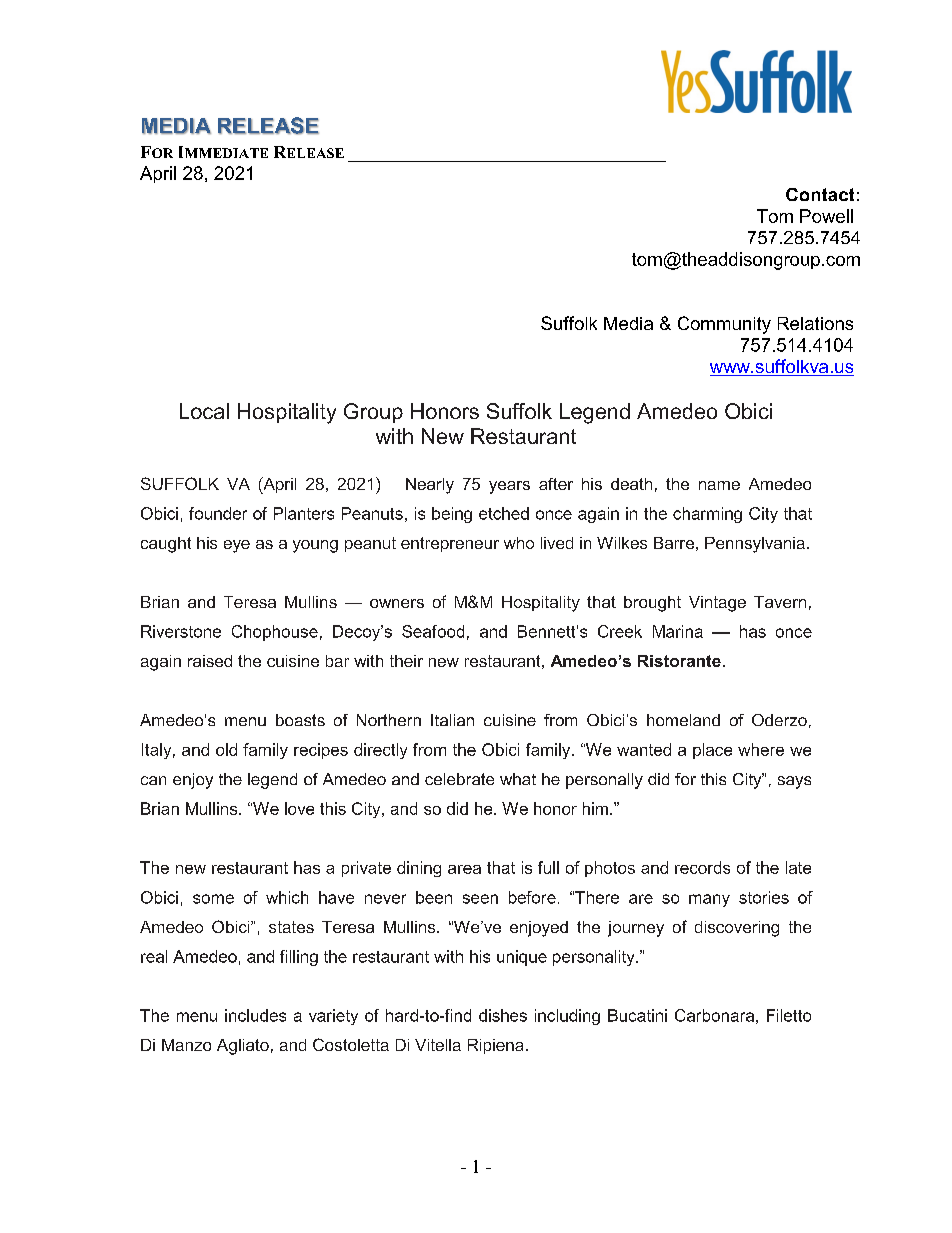  I want to click on dishes, so click(503, 1015).
